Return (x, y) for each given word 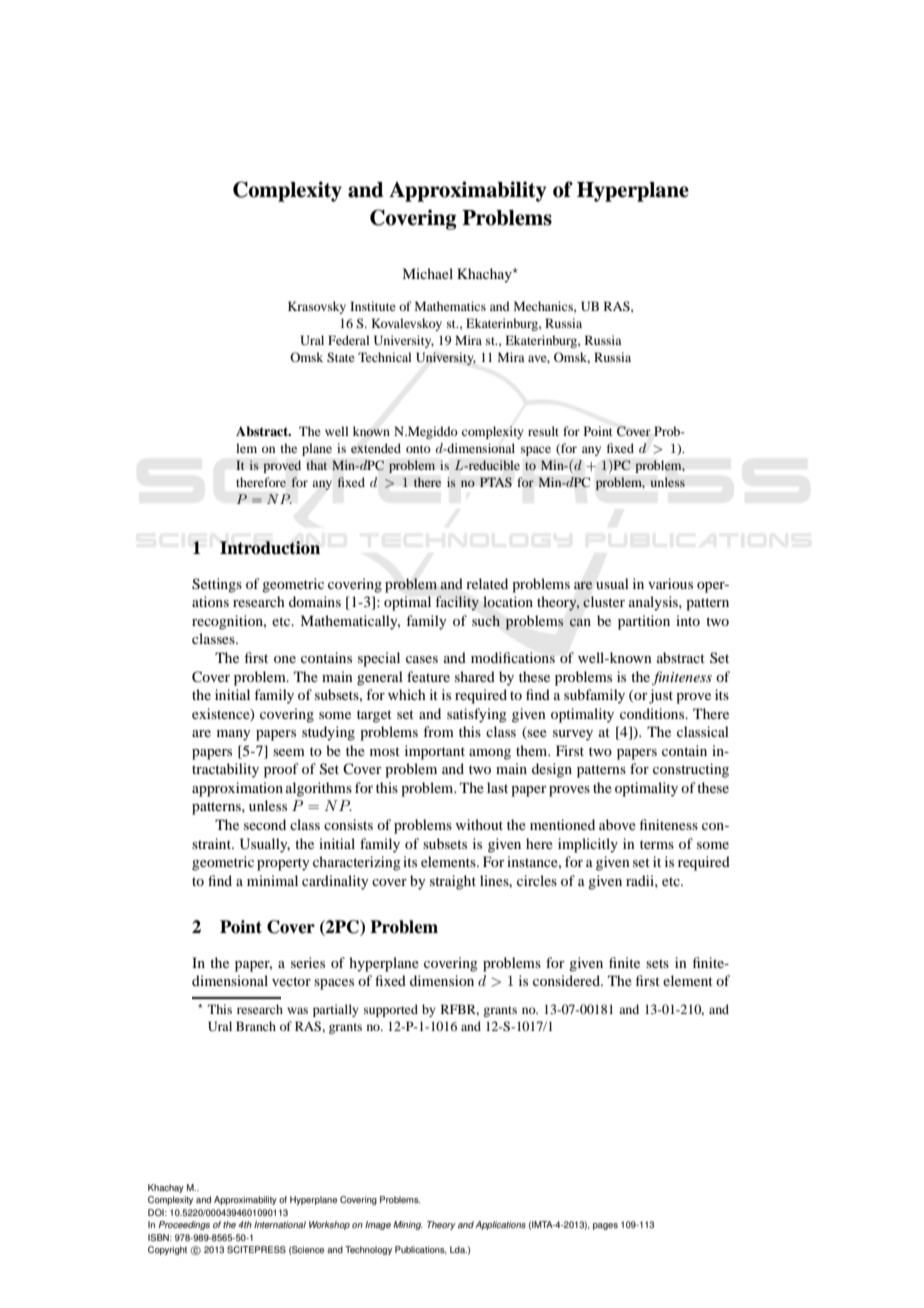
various (670, 583)
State (341, 357)
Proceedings (184, 1225)
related (487, 583)
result (543, 431)
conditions (653, 713)
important (435, 752)
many (233, 735)
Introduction (270, 548)
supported (391, 1010)
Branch (256, 1026)
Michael (427, 273)
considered (567, 980)
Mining (408, 1225)
